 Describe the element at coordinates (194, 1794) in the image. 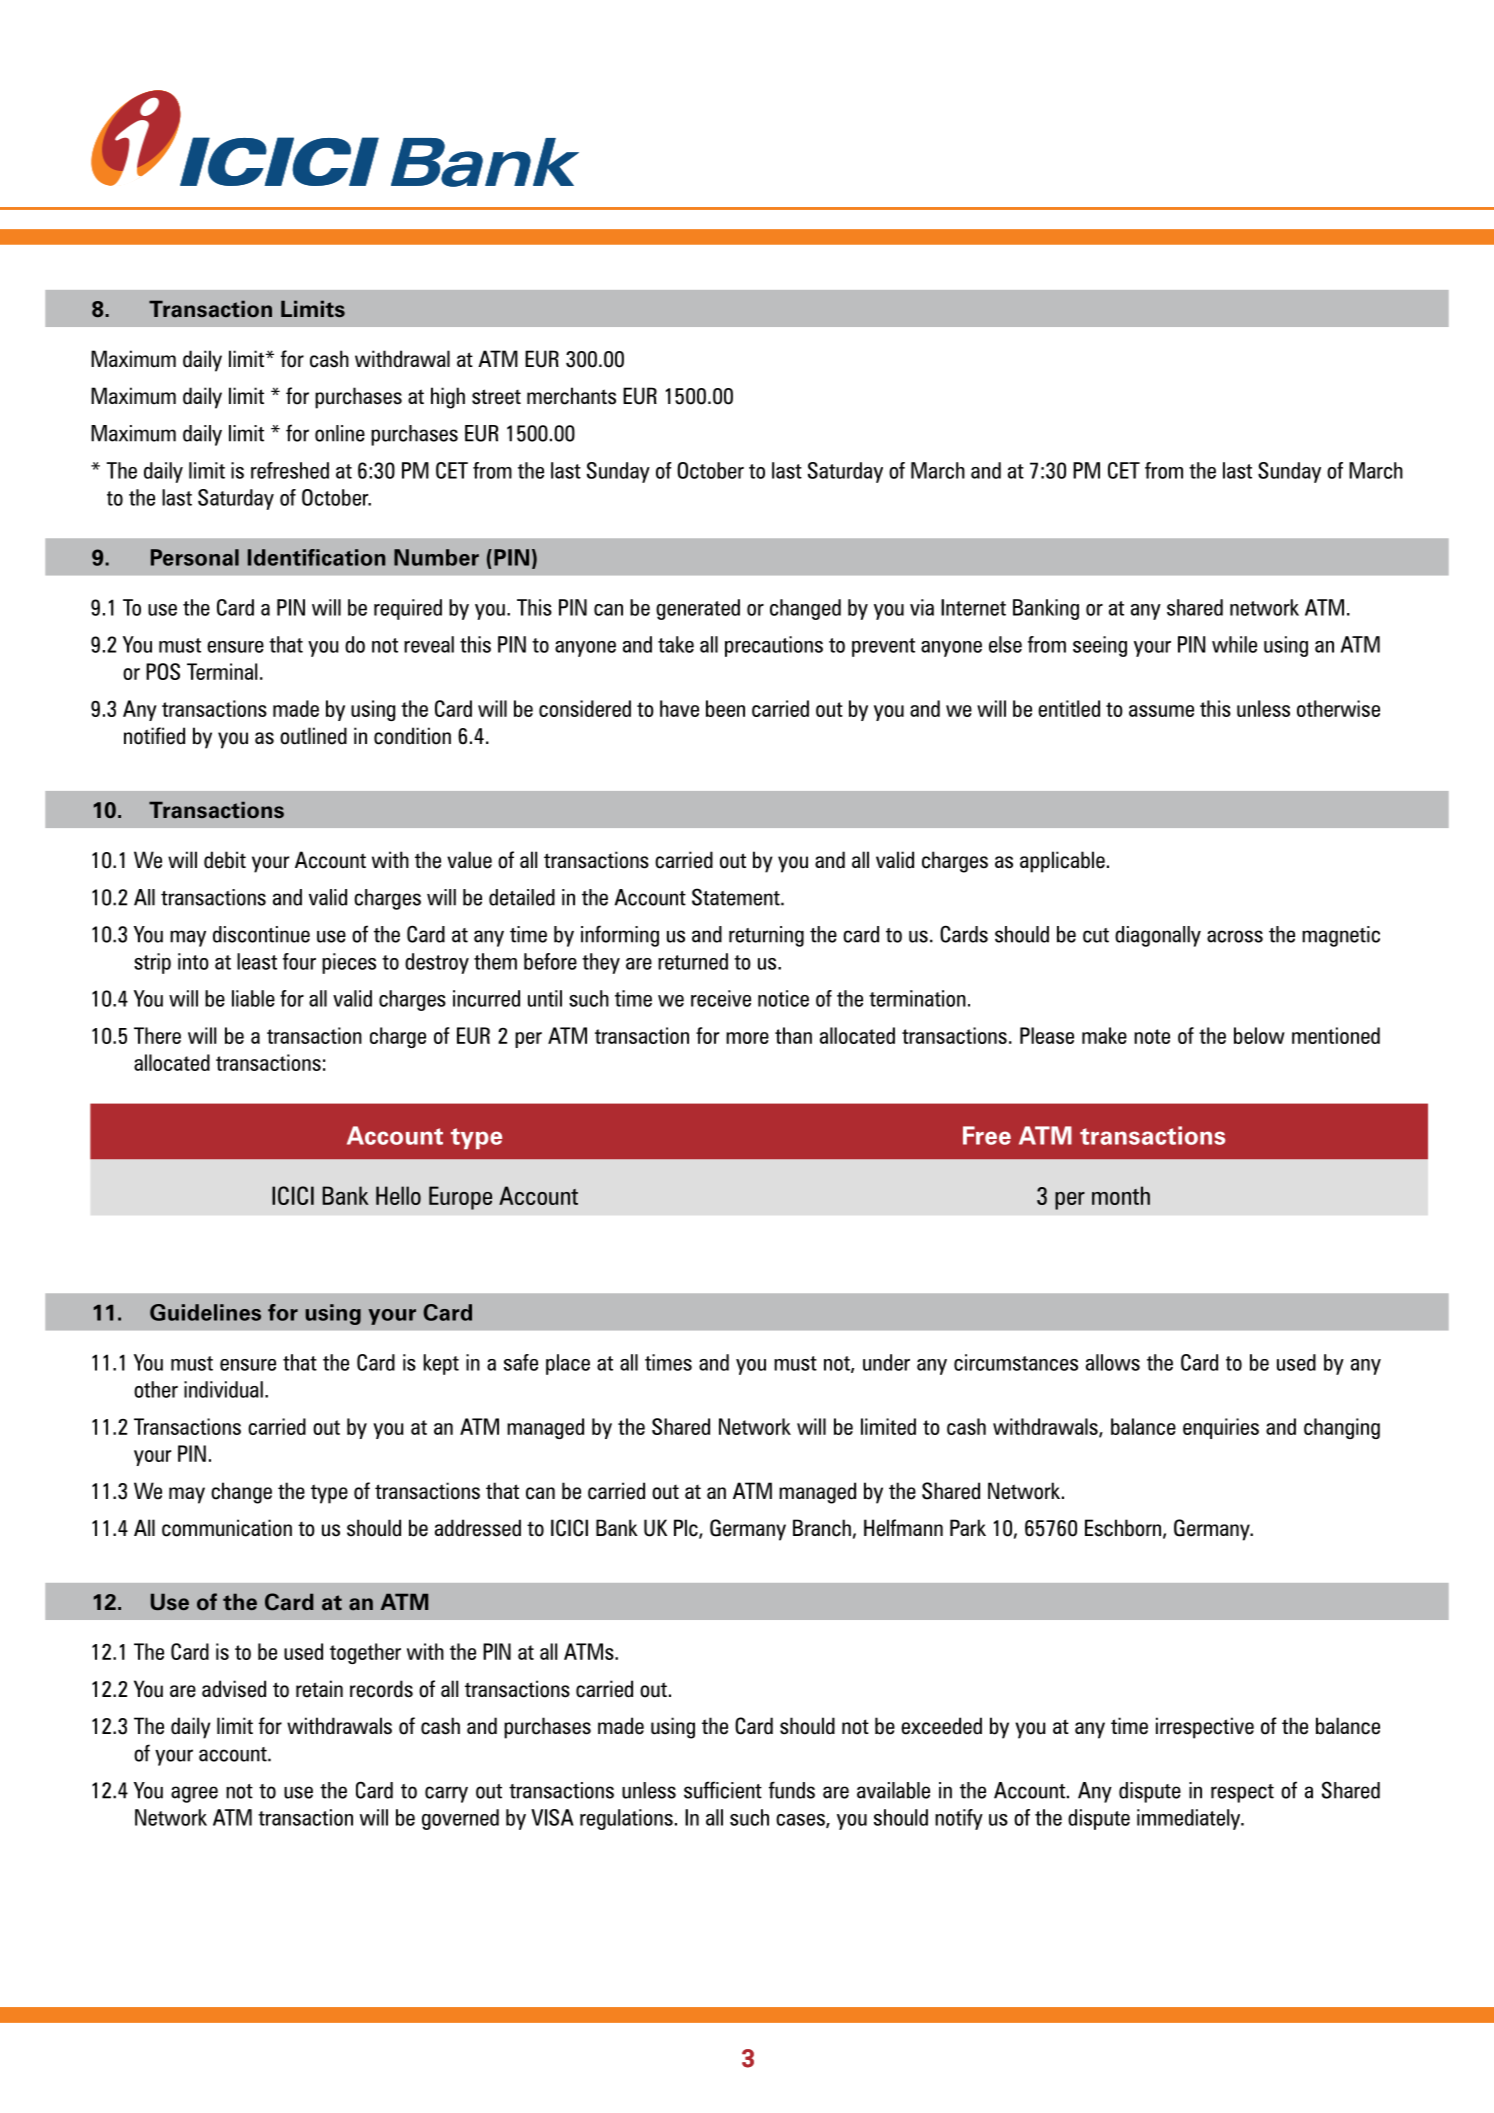

I see `agree` at that location.
